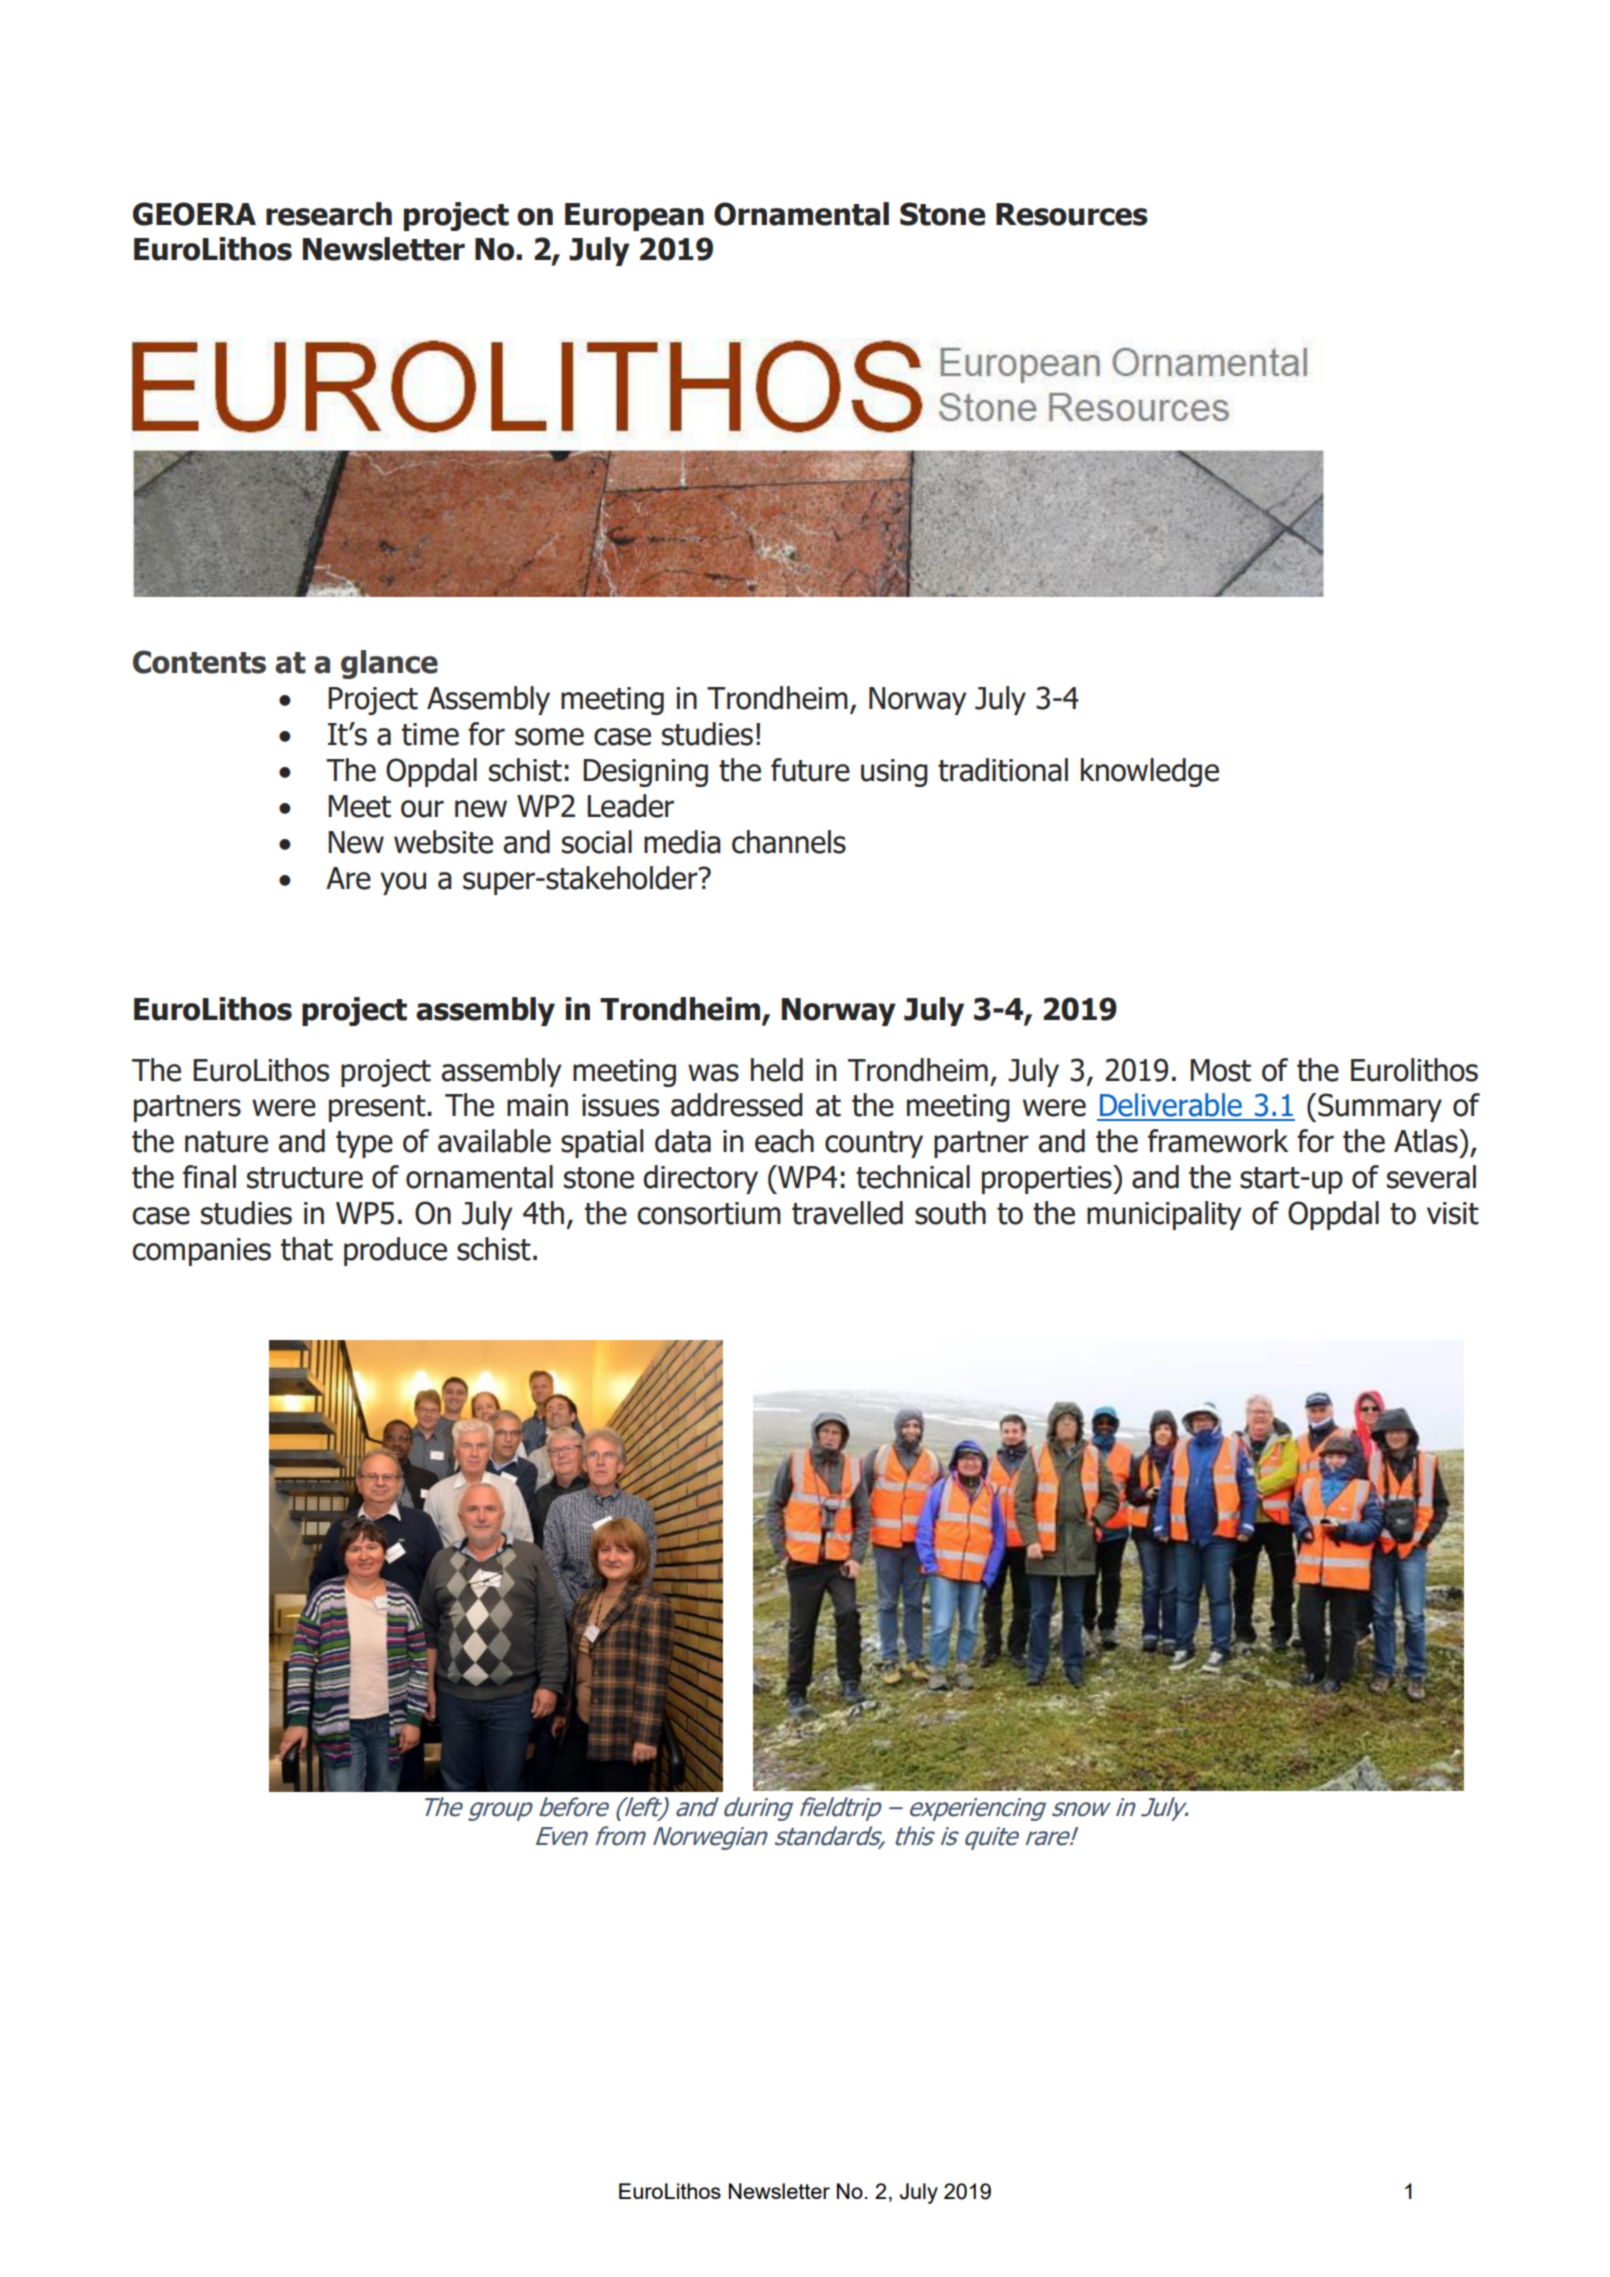  I want to click on you, so click(403, 883).
